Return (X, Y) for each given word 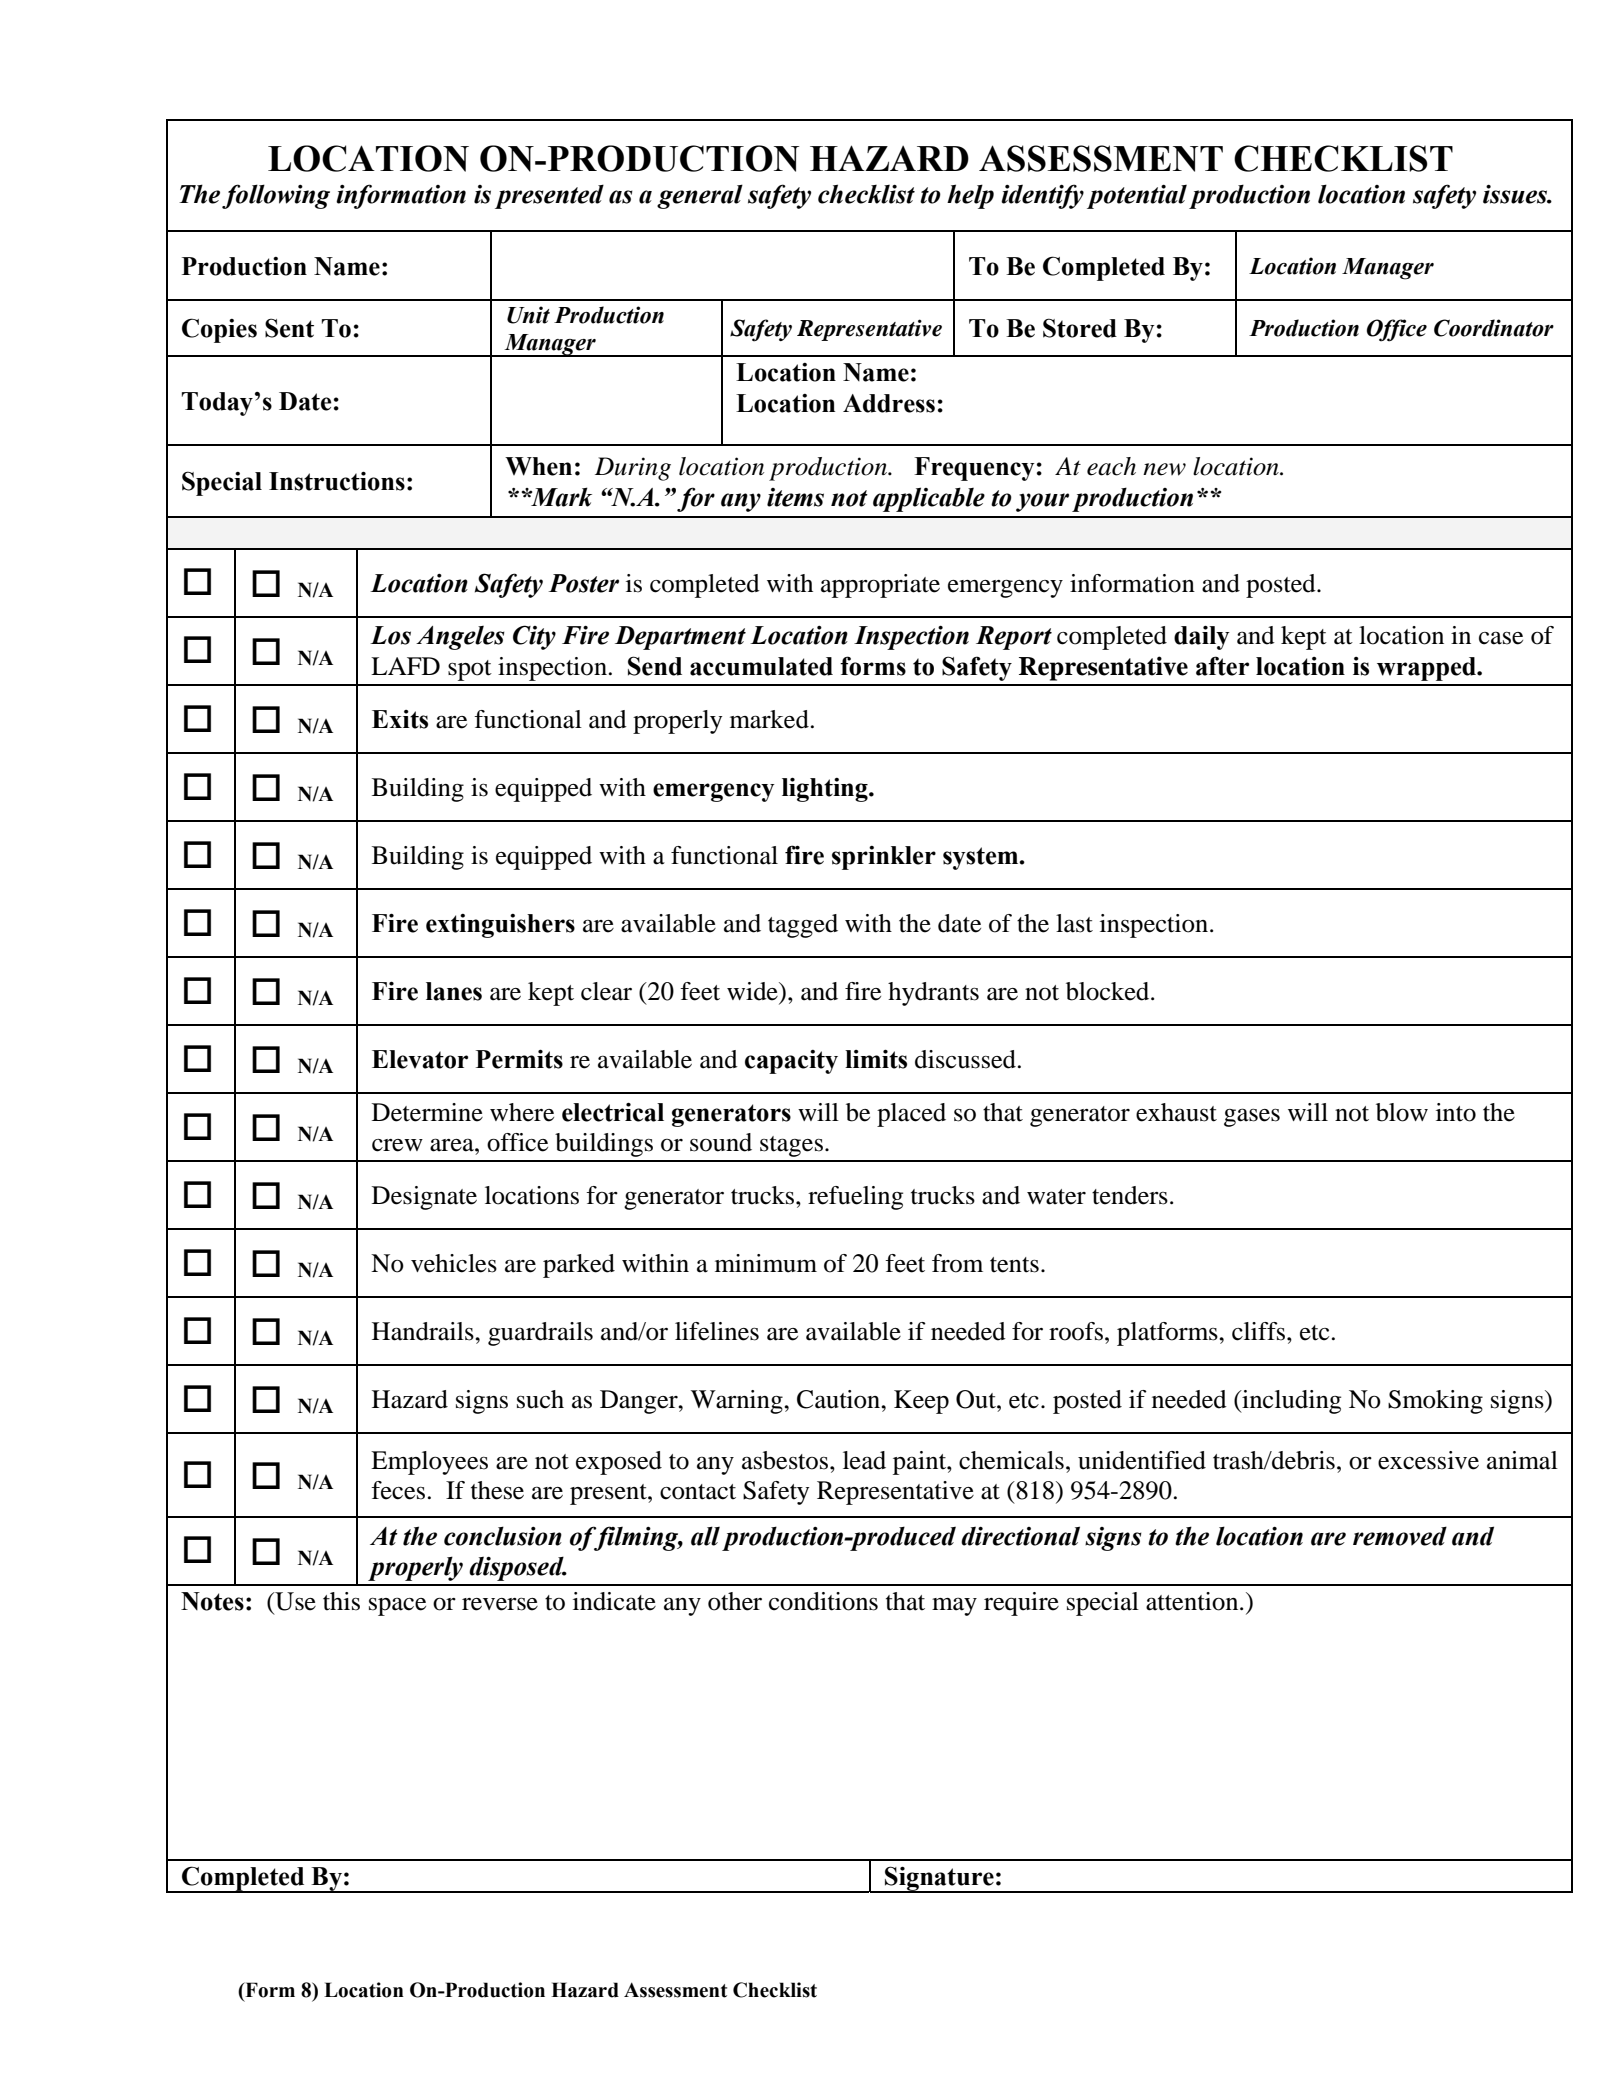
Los (390, 635)
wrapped (1427, 669)
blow (1402, 1112)
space (397, 1606)
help (970, 196)
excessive (1428, 1460)
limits (876, 1059)
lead (864, 1460)
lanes (454, 991)
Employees (429, 1463)
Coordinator (1494, 328)
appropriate (880, 586)
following (276, 196)
